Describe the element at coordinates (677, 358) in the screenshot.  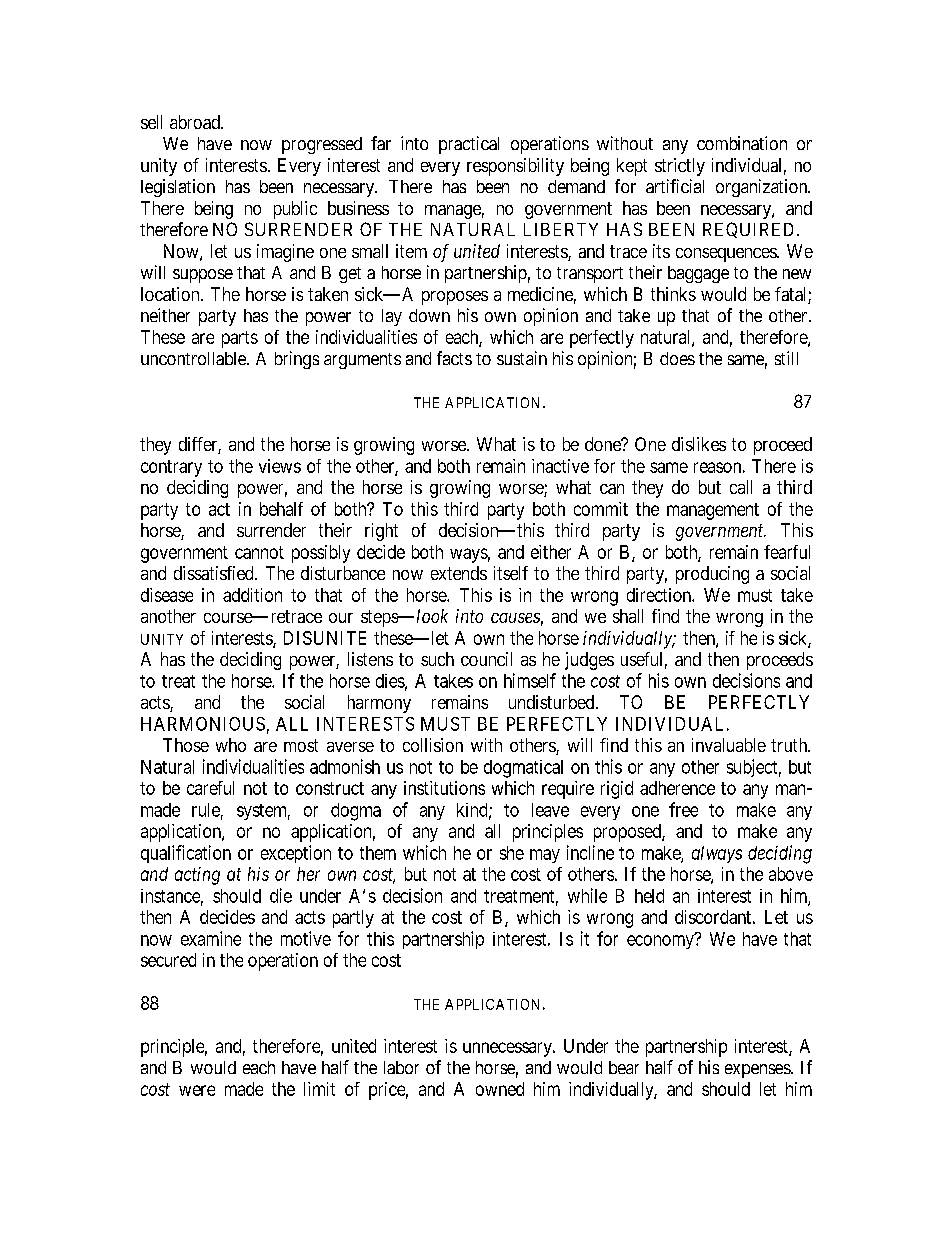
I see `does` at that location.
